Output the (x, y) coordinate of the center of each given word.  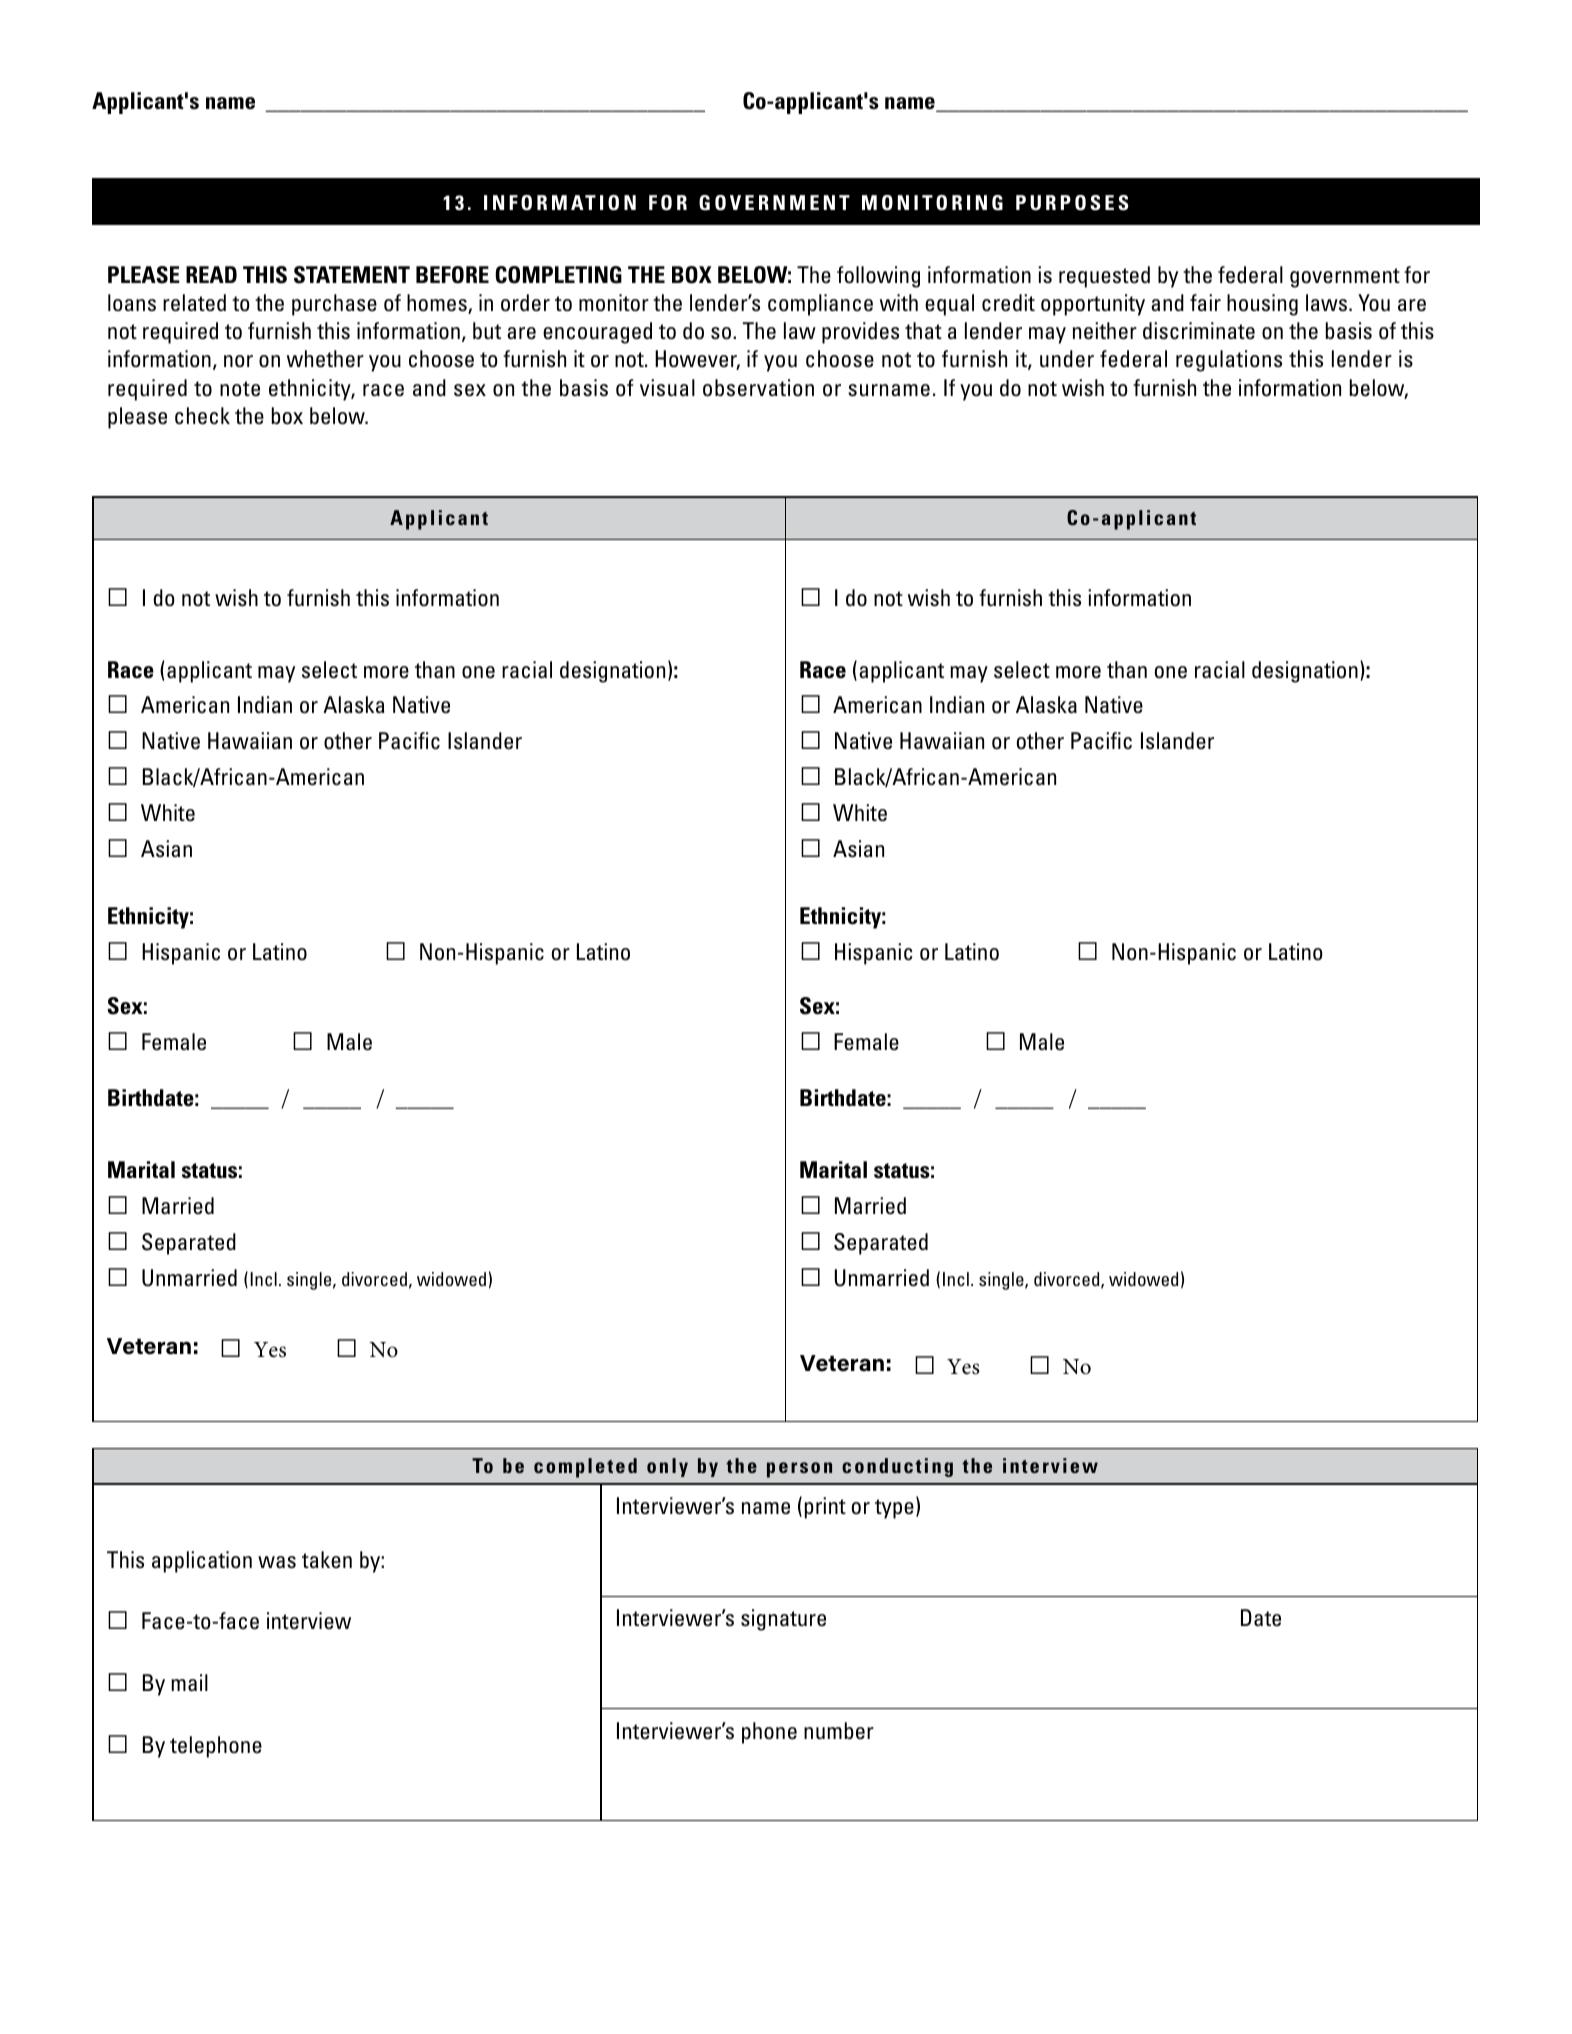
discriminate (1199, 331)
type (894, 1509)
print (825, 1508)
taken (327, 1559)
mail (189, 1682)
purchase (334, 305)
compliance (820, 305)
